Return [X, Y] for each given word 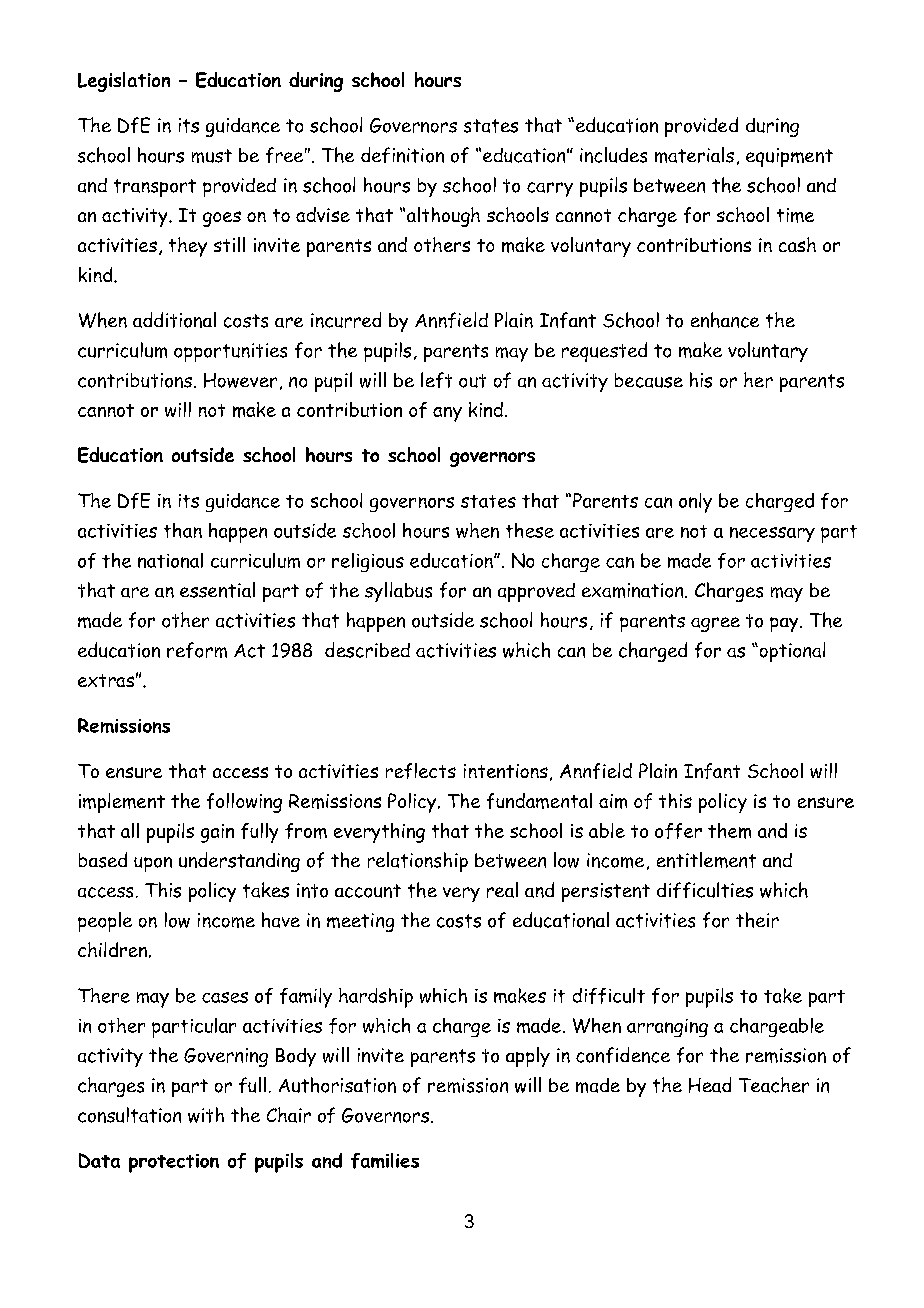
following [244, 803]
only [695, 503]
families [385, 1161]
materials [694, 155]
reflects [421, 771]
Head [710, 1085]
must [212, 156]
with [206, 1115]
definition [402, 155]
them [729, 831]
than [183, 530]
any [447, 414]
